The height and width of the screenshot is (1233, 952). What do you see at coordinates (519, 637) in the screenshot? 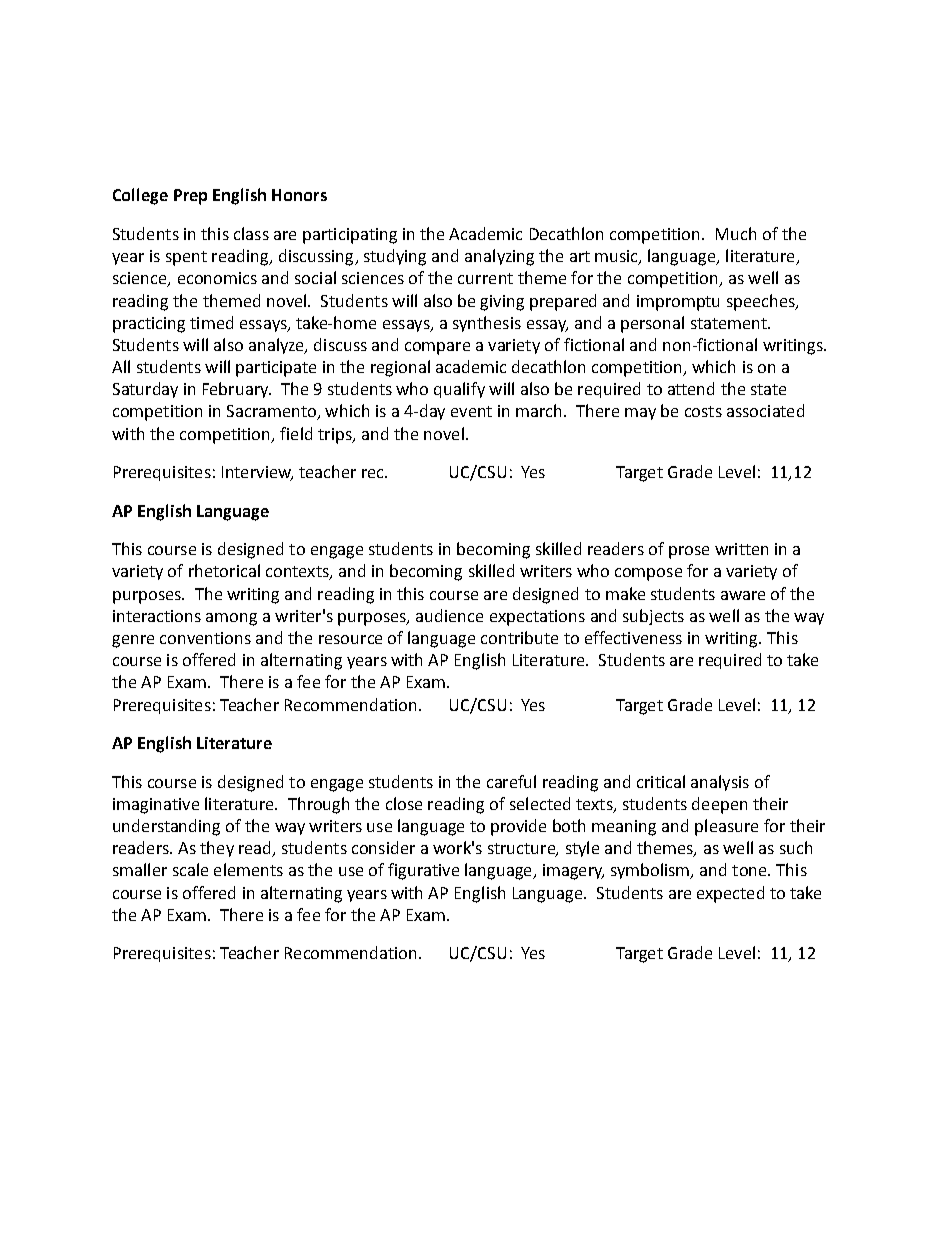
I see `contribute` at bounding box center [519, 637].
